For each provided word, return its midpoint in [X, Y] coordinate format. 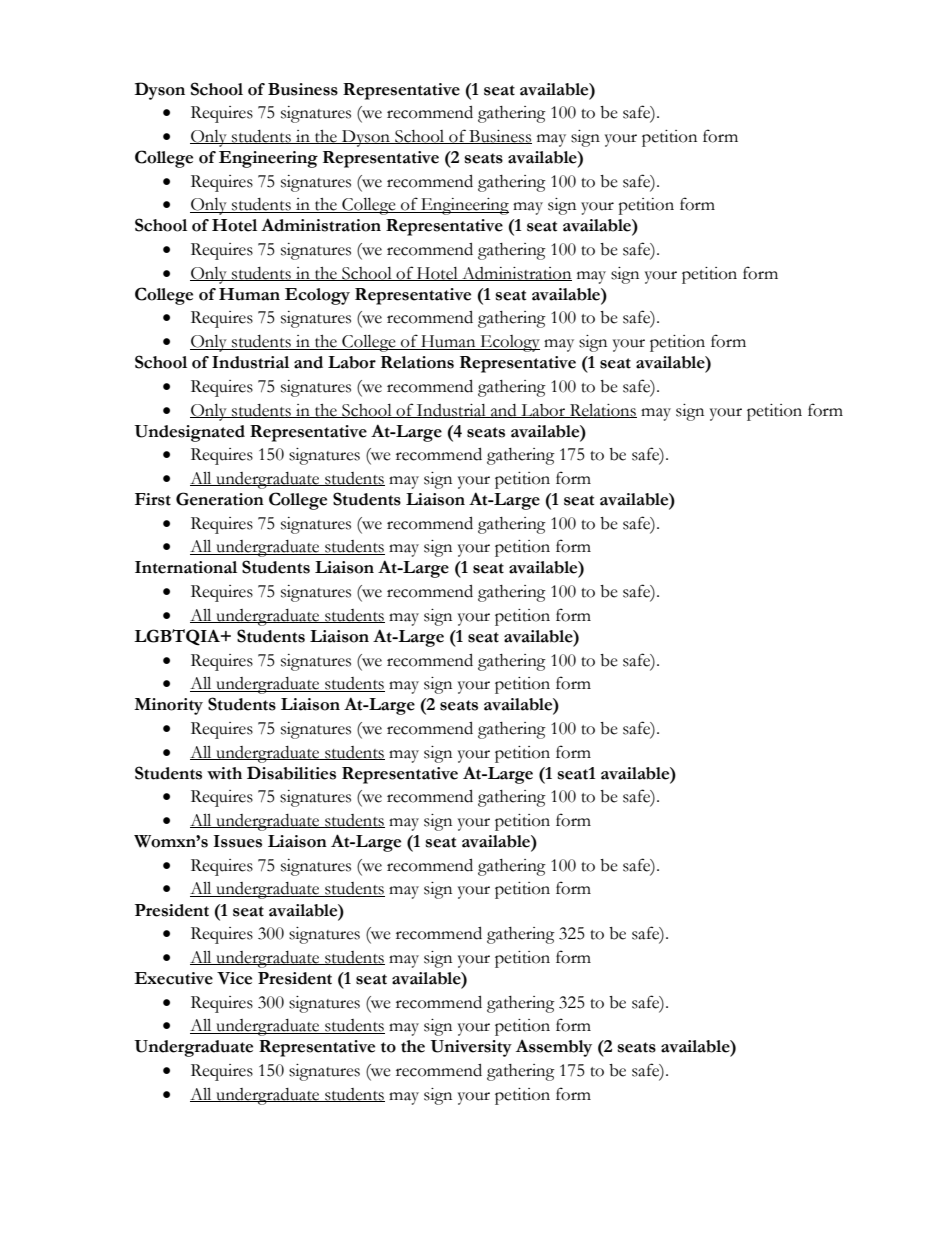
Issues [238, 841]
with [224, 773]
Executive [173, 978]
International [186, 567]
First [153, 499]
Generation [220, 499]
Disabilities [291, 773]
